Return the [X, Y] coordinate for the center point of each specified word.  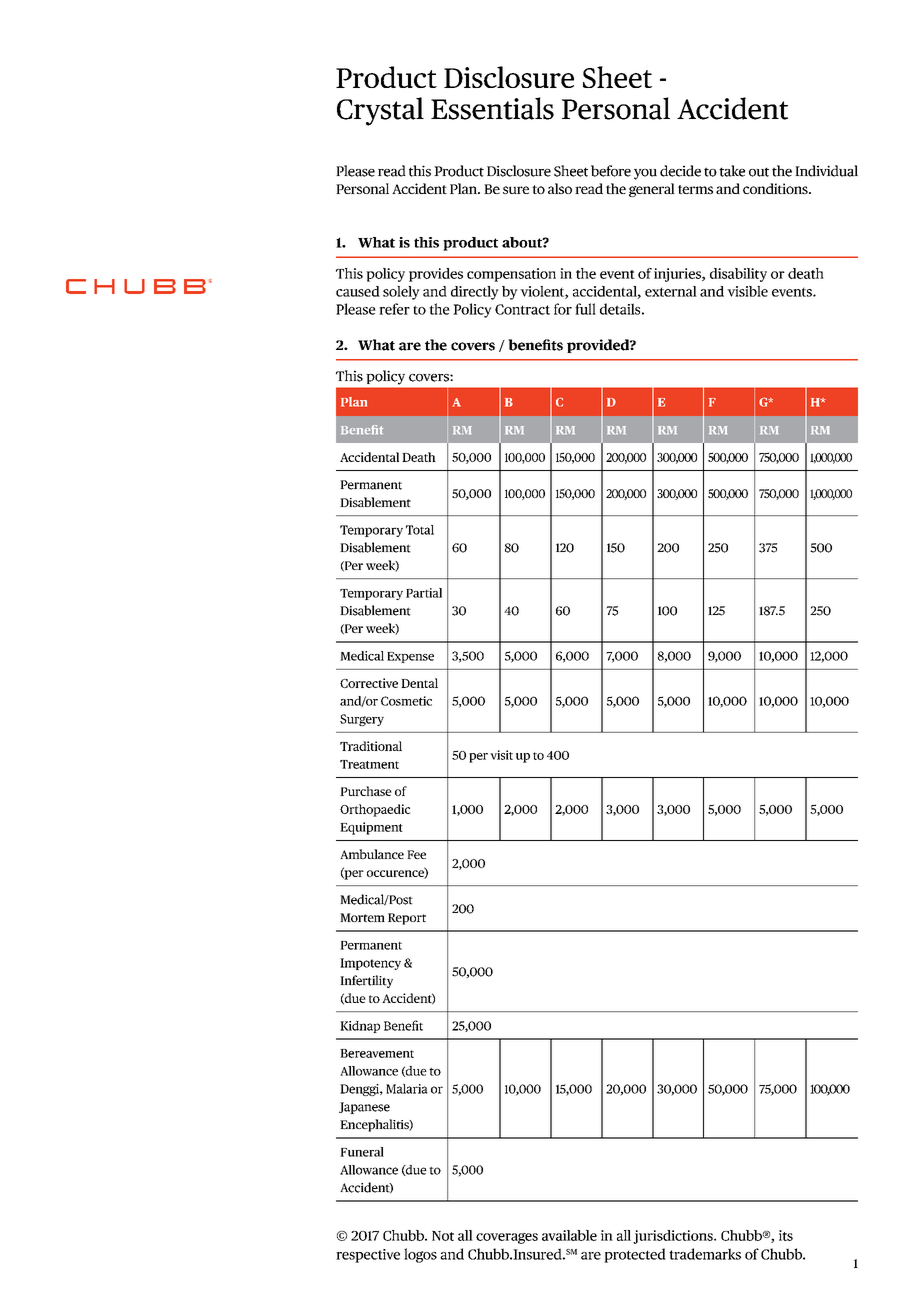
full [585, 309]
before [611, 171]
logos [420, 1255]
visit [501, 755]
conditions [776, 188]
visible [747, 291]
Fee [416, 854]
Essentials [492, 108]
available [569, 1235]
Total [420, 530]
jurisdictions [674, 1237]
